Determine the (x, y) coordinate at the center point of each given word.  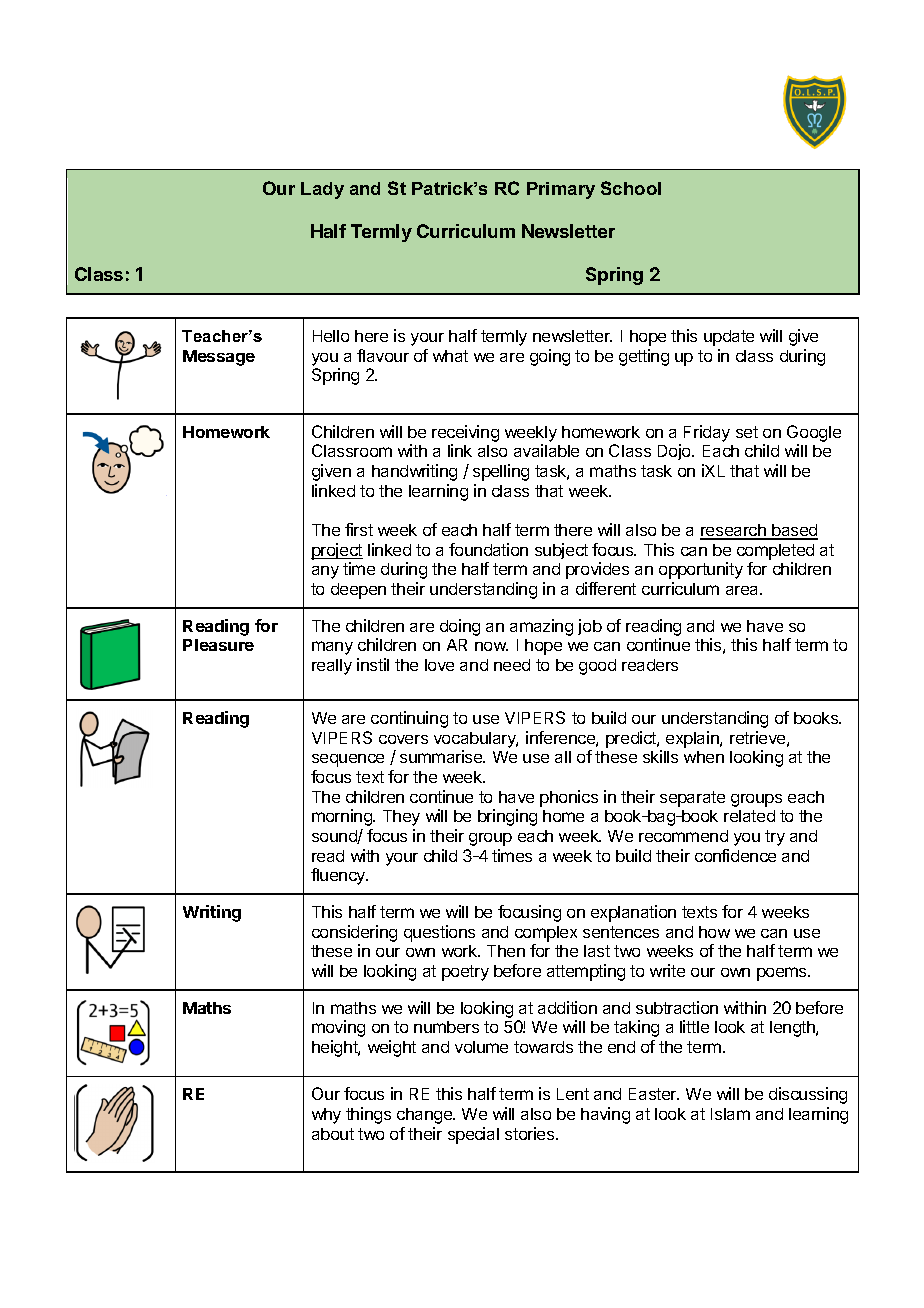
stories (531, 1133)
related (749, 816)
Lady (322, 190)
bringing (507, 817)
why (326, 1116)
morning (343, 817)
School (631, 188)
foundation (488, 549)
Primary (561, 190)
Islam (730, 1114)
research (734, 531)
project (337, 551)
